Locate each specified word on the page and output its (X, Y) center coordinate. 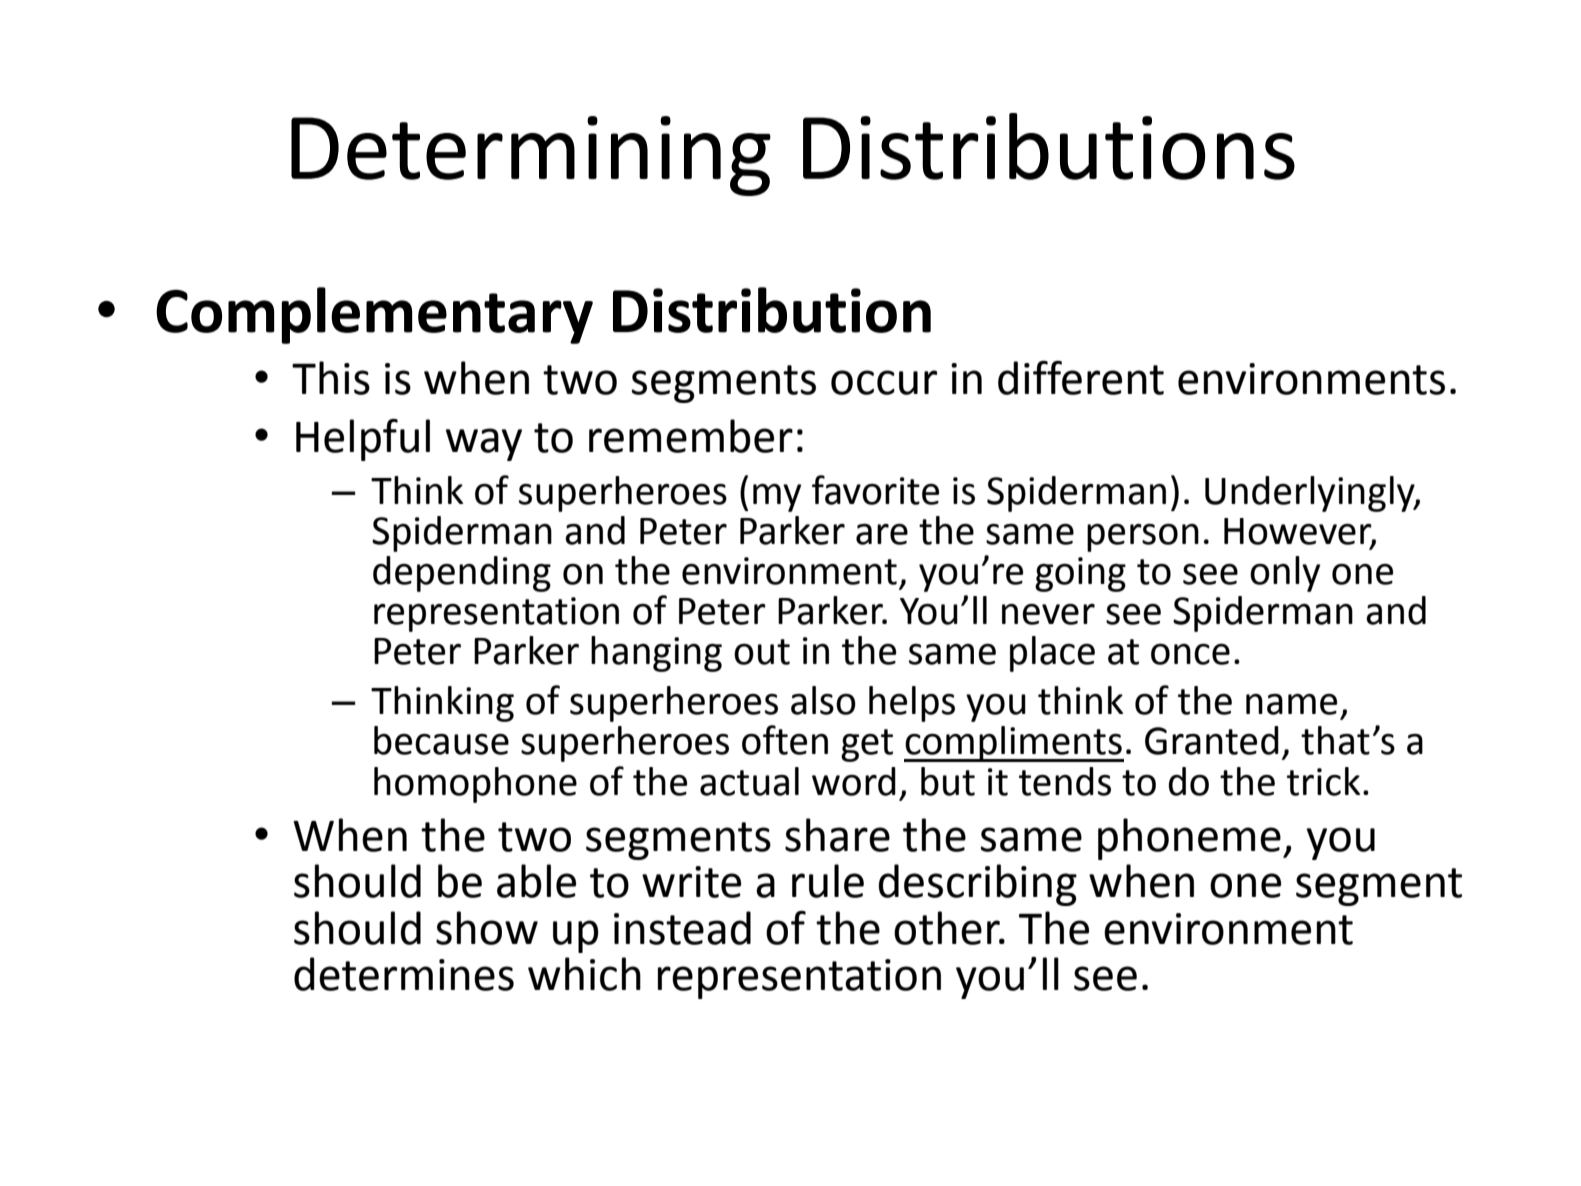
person (1143, 538)
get (867, 745)
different (1081, 378)
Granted (1212, 740)
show (487, 928)
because (441, 740)
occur (884, 382)
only (1285, 574)
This (331, 378)
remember (691, 436)
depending (462, 574)
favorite (875, 490)
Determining (531, 156)
